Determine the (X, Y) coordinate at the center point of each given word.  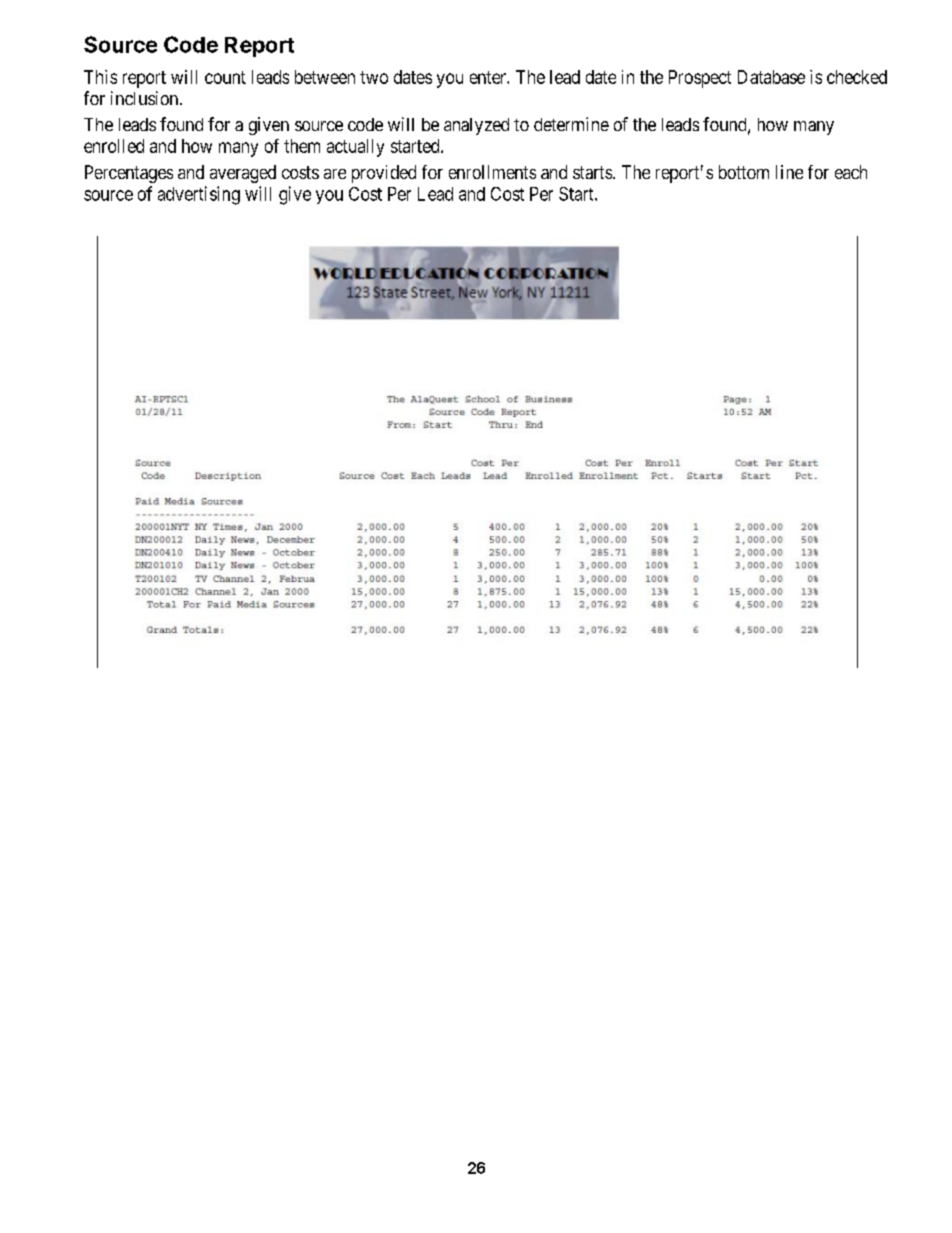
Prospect (700, 79)
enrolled (114, 146)
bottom (744, 172)
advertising (199, 195)
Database (771, 77)
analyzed (476, 126)
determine (571, 124)
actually (355, 148)
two (374, 77)
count (225, 77)
